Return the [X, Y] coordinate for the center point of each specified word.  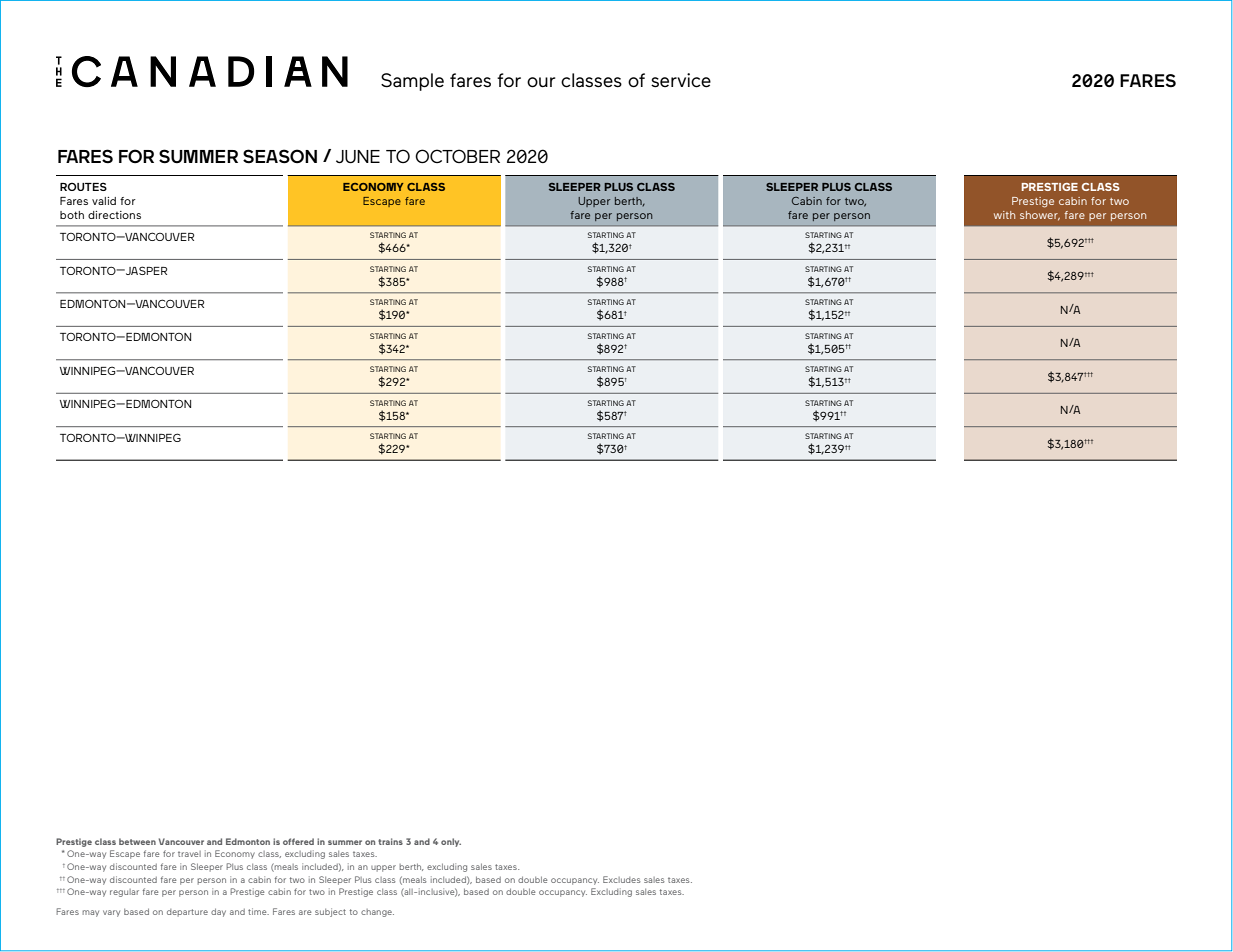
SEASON [280, 156]
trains [390, 841]
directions [114, 215]
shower [1040, 216]
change [377, 913]
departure [187, 913]
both [72, 215]
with [1004, 215]
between [137, 841]
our [541, 82]
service [681, 80]
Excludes [622, 879]
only [451, 842]
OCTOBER [457, 156]
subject [330, 912]
